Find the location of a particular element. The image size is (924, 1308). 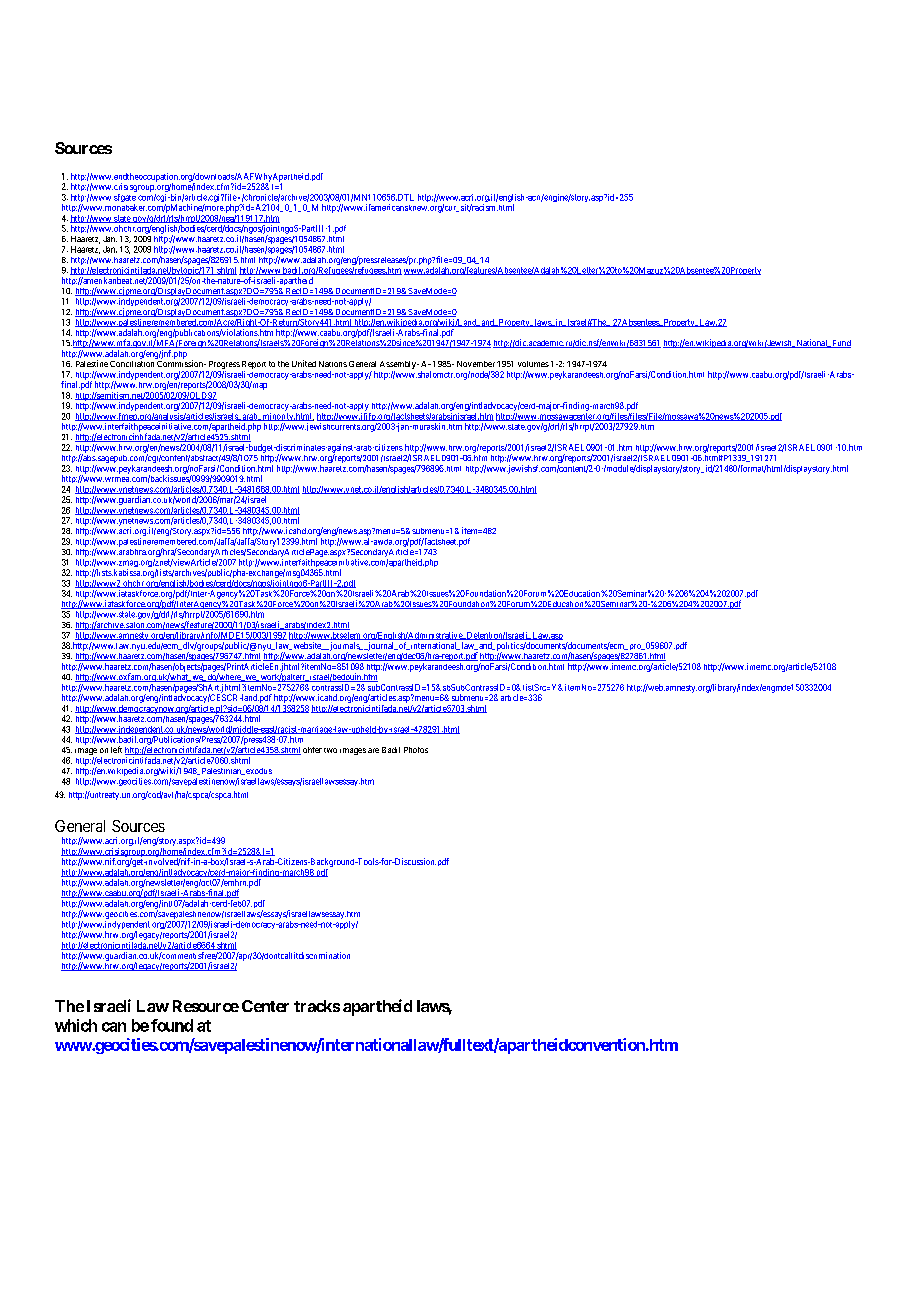

Photos is located at coordinates (416, 750).
